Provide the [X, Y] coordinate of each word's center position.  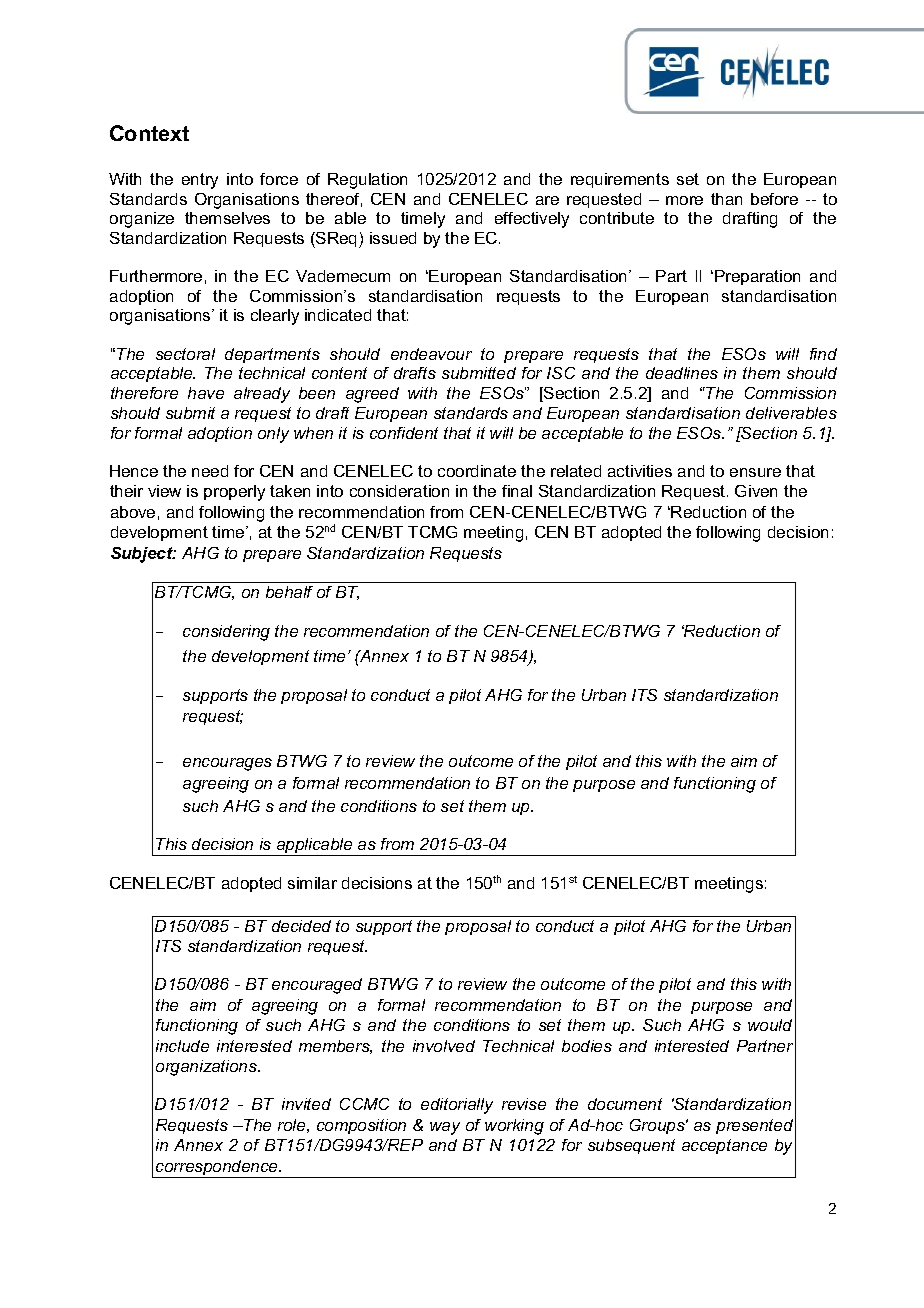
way [445, 1128]
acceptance [724, 1146]
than [726, 199]
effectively [532, 220]
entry [200, 181]
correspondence [217, 1169]
